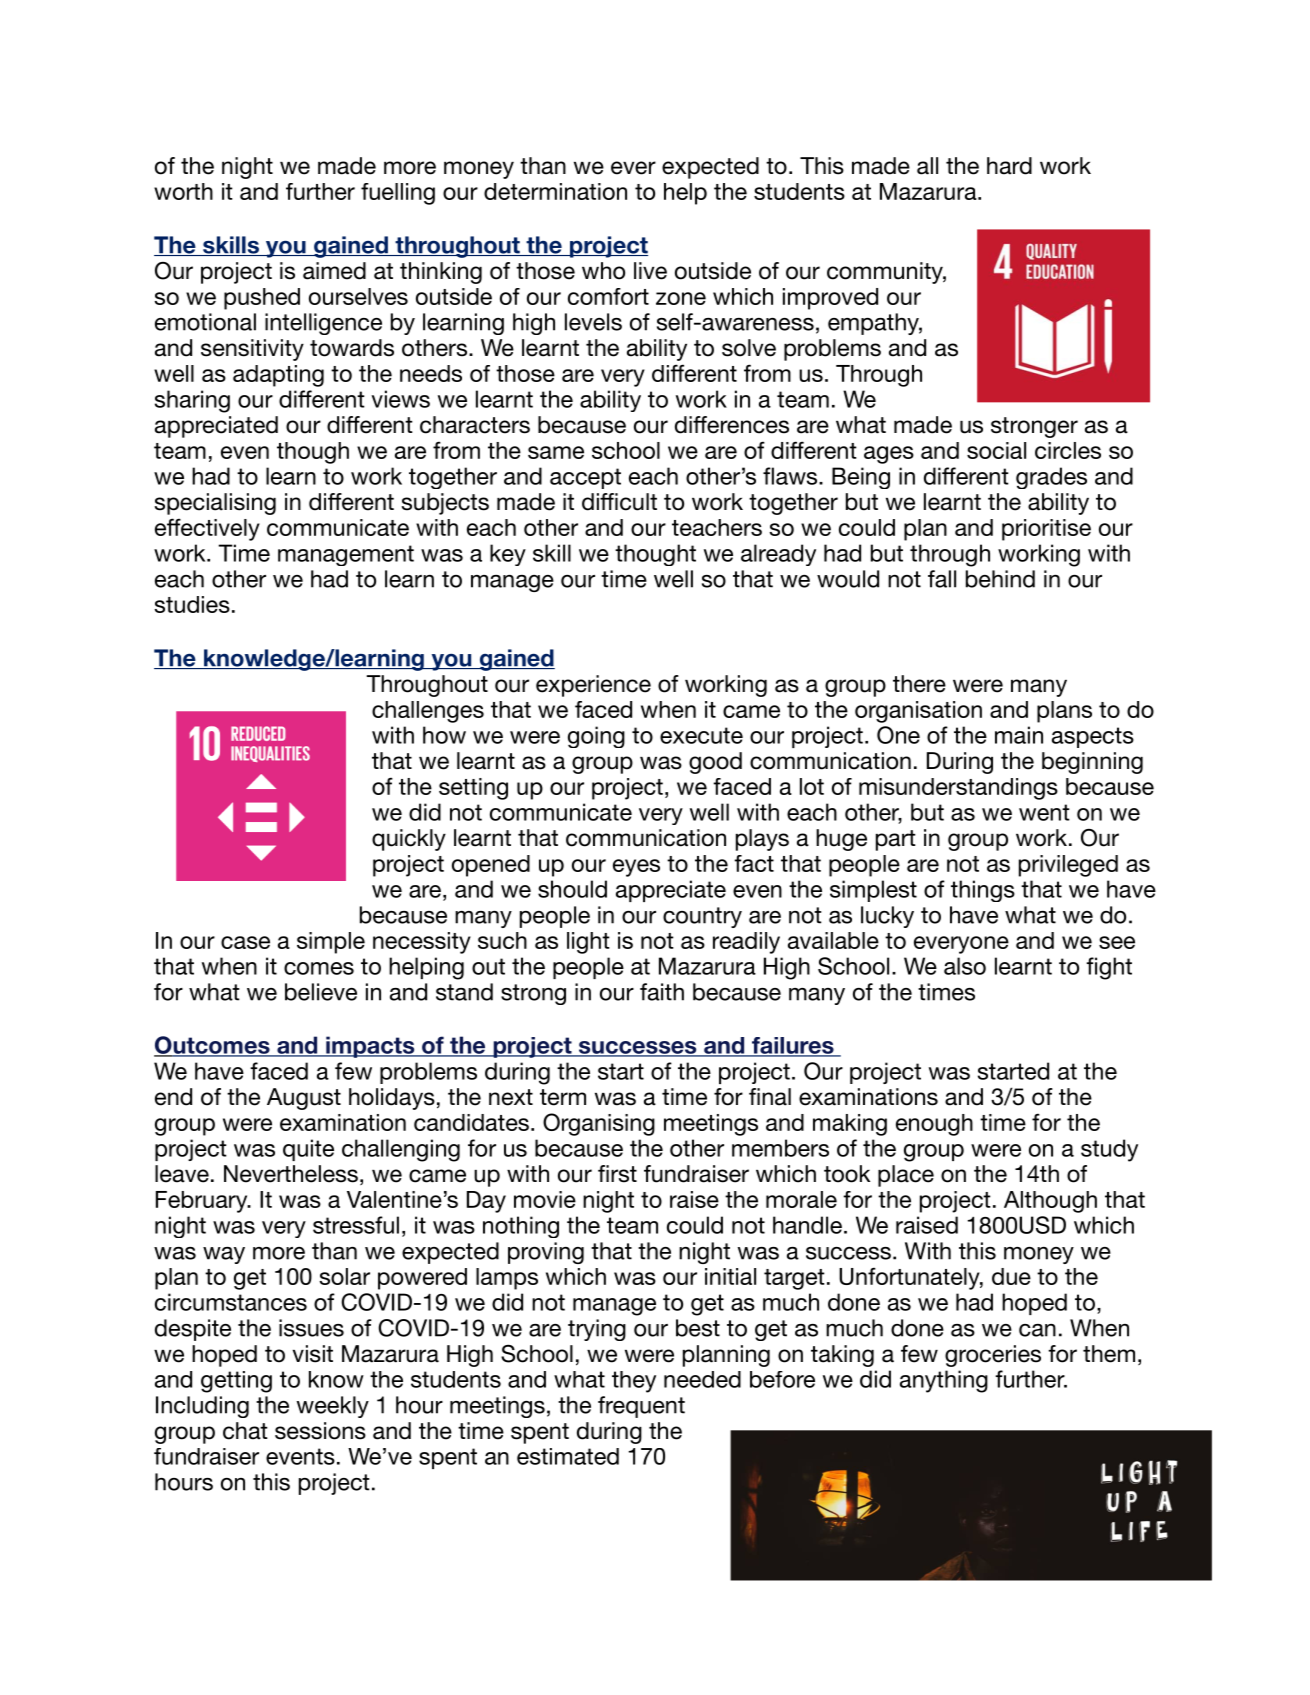 The width and height of the screenshot is (1310, 1695). Describe the element at coordinates (650, 271) in the screenshot. I see `live` at that location.
